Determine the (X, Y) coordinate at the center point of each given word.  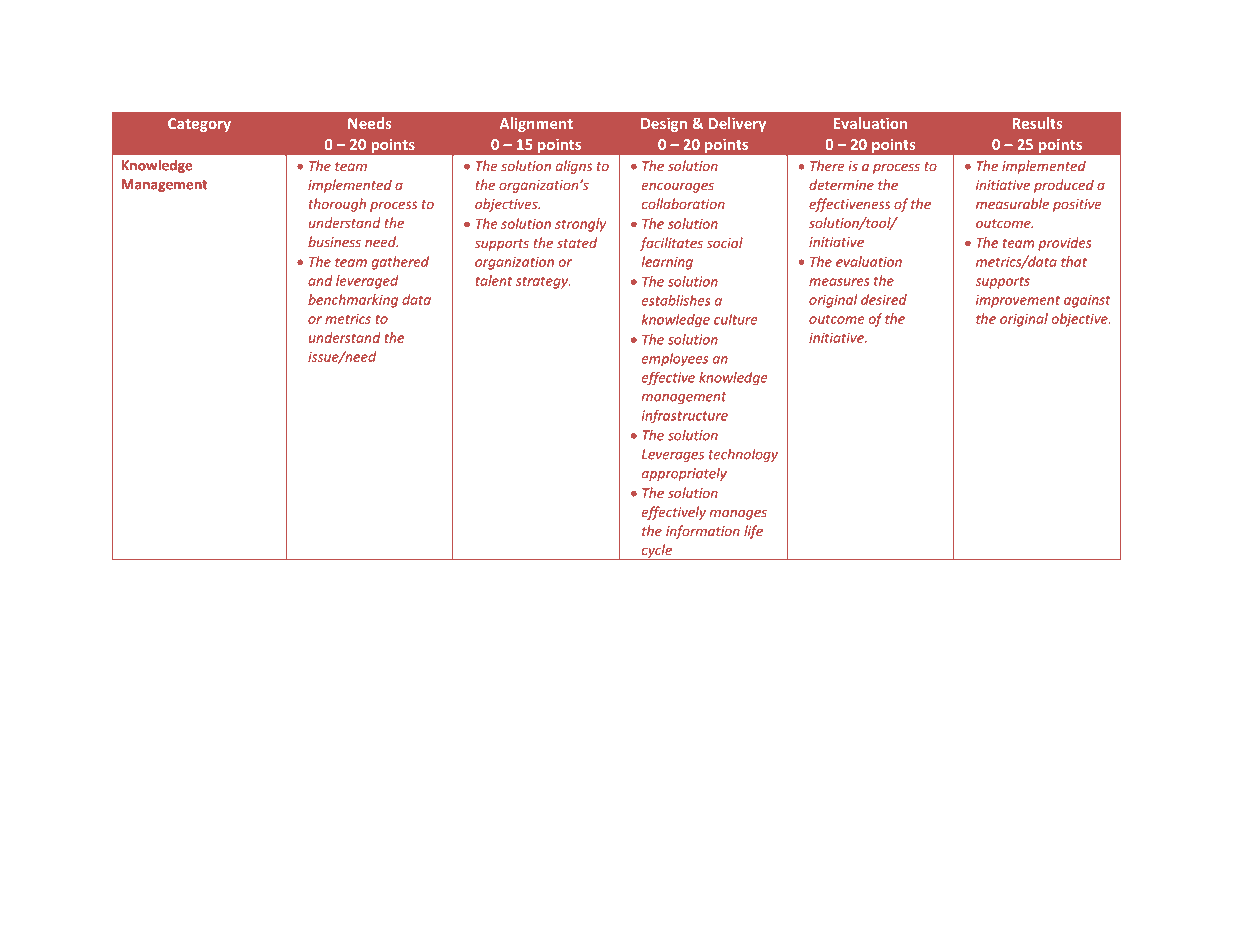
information (703, 532)
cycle (656, 552)
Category (199, 125)
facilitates (671, 244)
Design (664, 124)
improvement (1018, 301)
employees (675, 360)
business (334, 241)
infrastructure (685, 416)
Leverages (673, 455)
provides (1065, 244)
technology (743, 455)
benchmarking (353, 301)
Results (1037, 123)
